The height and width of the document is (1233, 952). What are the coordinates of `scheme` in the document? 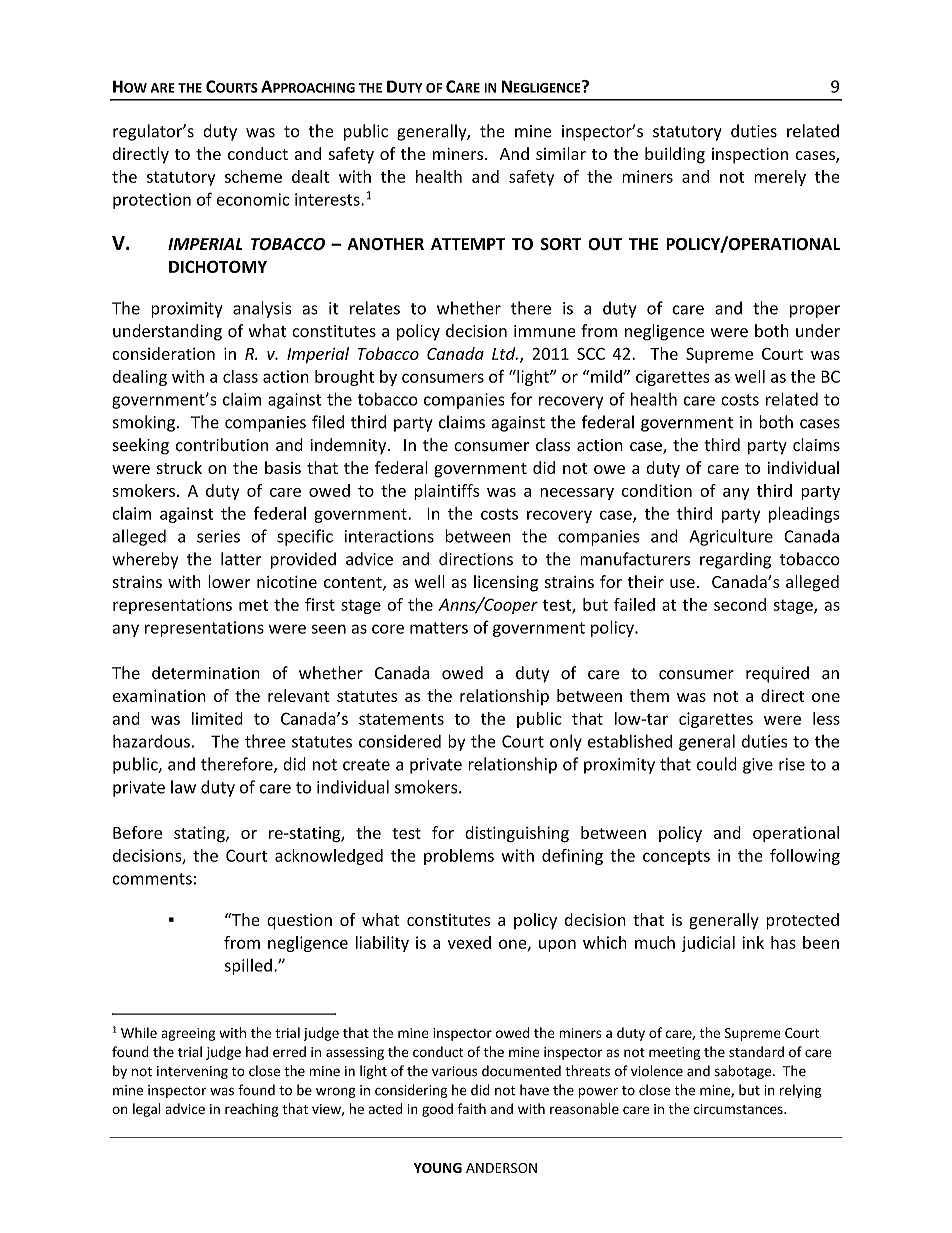 It's located at (253, 176).
